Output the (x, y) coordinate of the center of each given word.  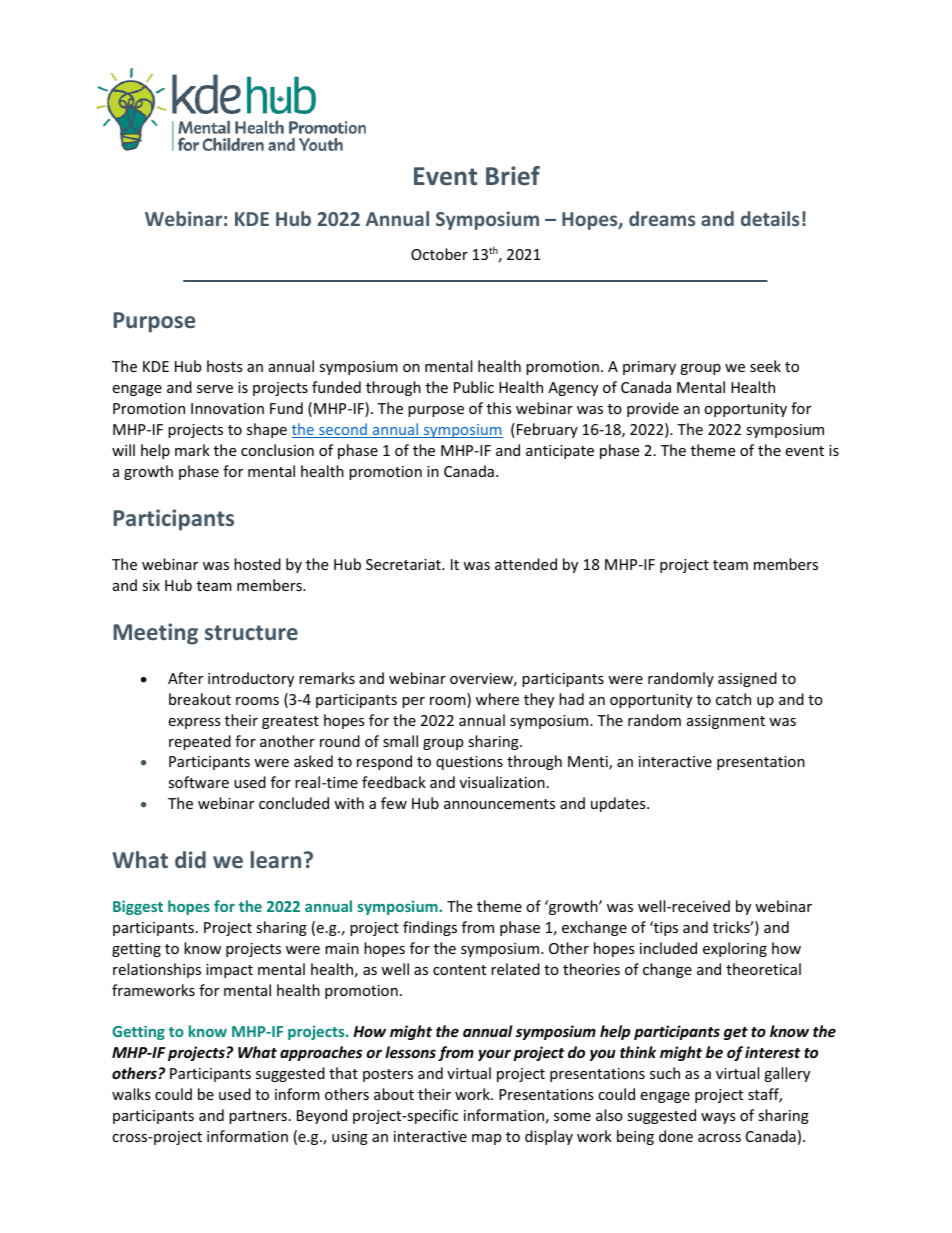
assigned (747, 679)
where (497, 699)
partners (258, 1117)
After (185, 678)
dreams (662, 218)
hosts (225, 366)
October (439, 254)
